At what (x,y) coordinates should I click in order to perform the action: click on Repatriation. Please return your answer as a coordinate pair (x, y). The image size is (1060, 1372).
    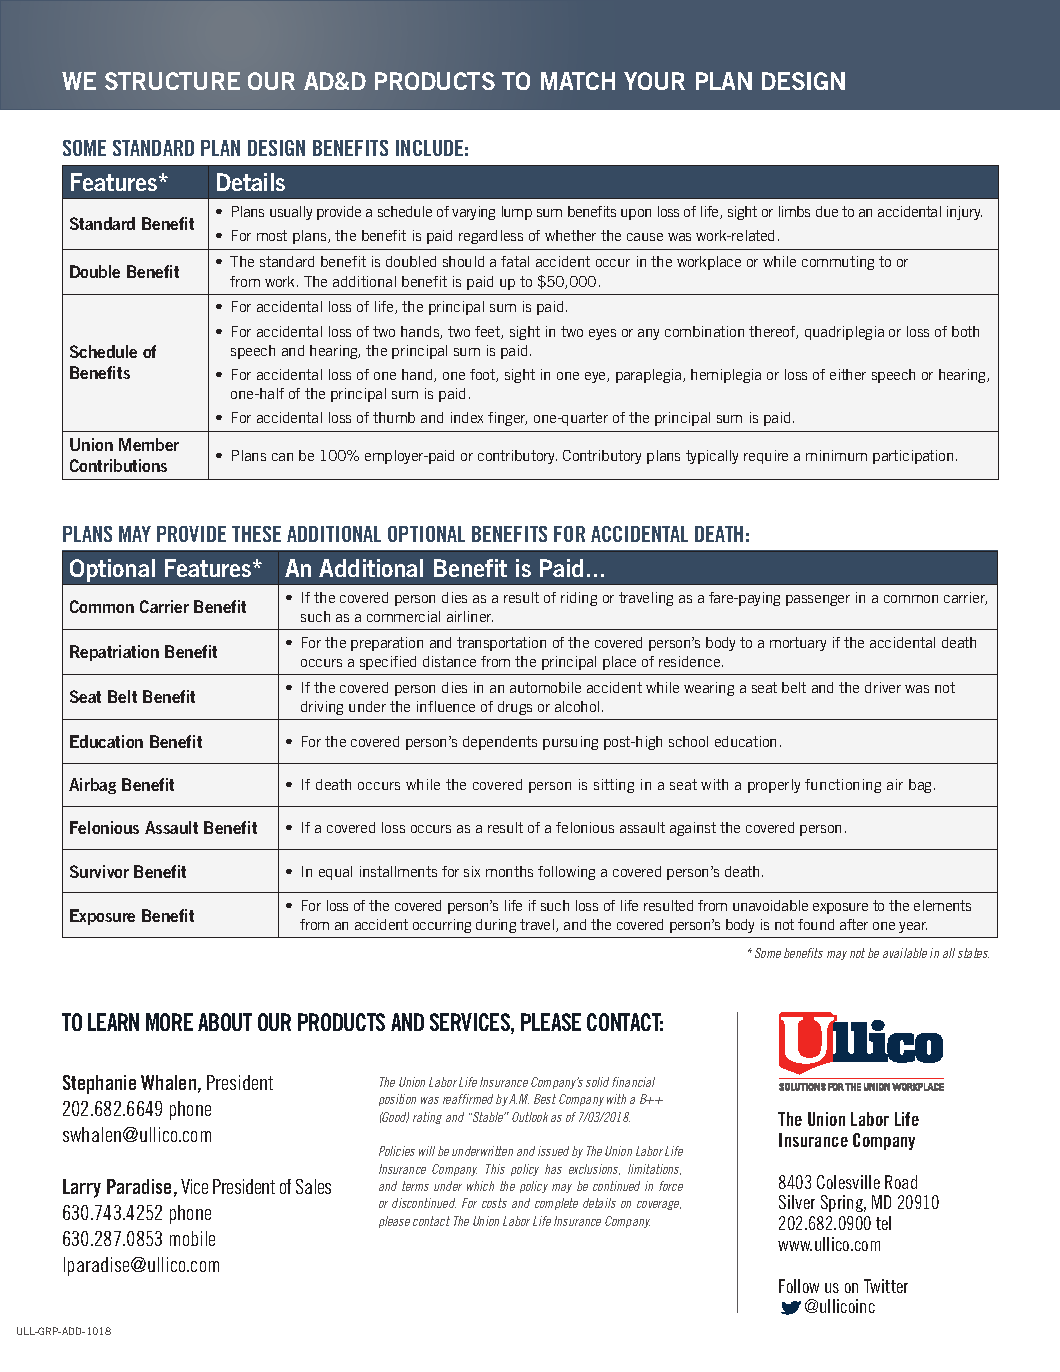
    Looking at the image, I should click on (114, 653).
